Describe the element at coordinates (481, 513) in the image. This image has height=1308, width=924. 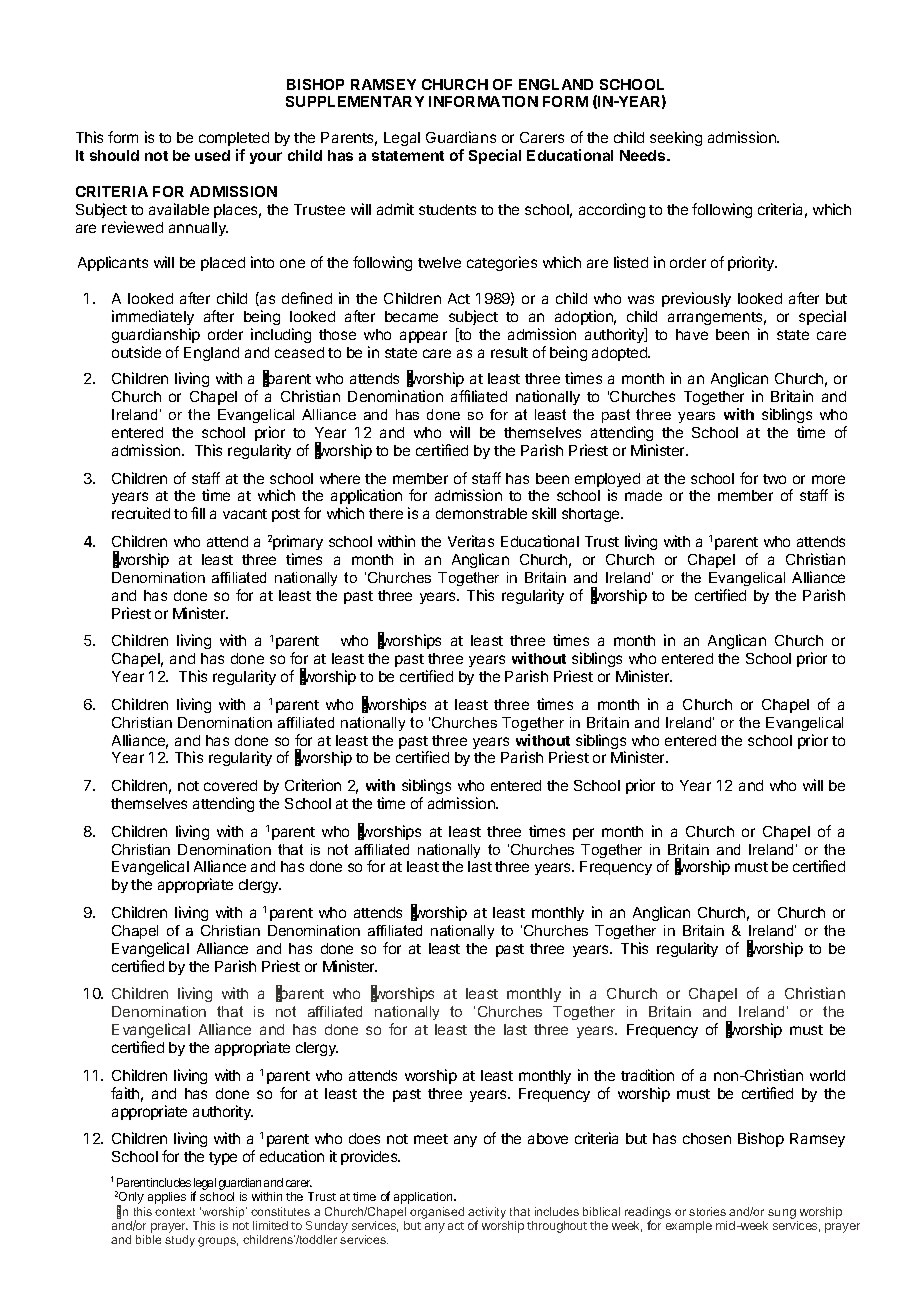
I see `demonstrable` at that location.
